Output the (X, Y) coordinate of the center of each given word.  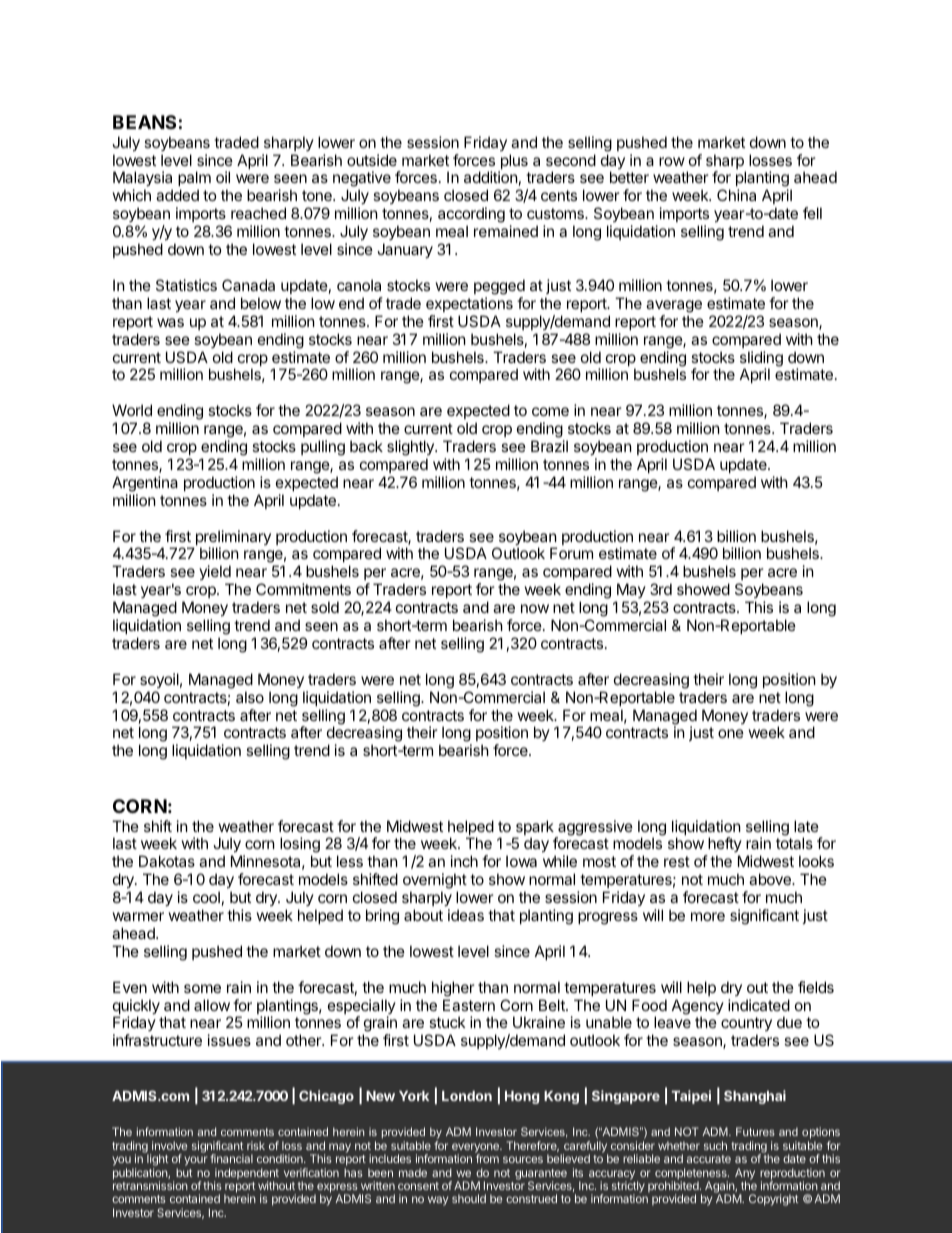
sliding (761, 360)
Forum (571, 553)
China (736, 195)
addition (491, 177)
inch (464, 861)
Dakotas (167, 861)
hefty (724, 846)
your (195, 1161)
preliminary (232, 539)
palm (194, 180)
